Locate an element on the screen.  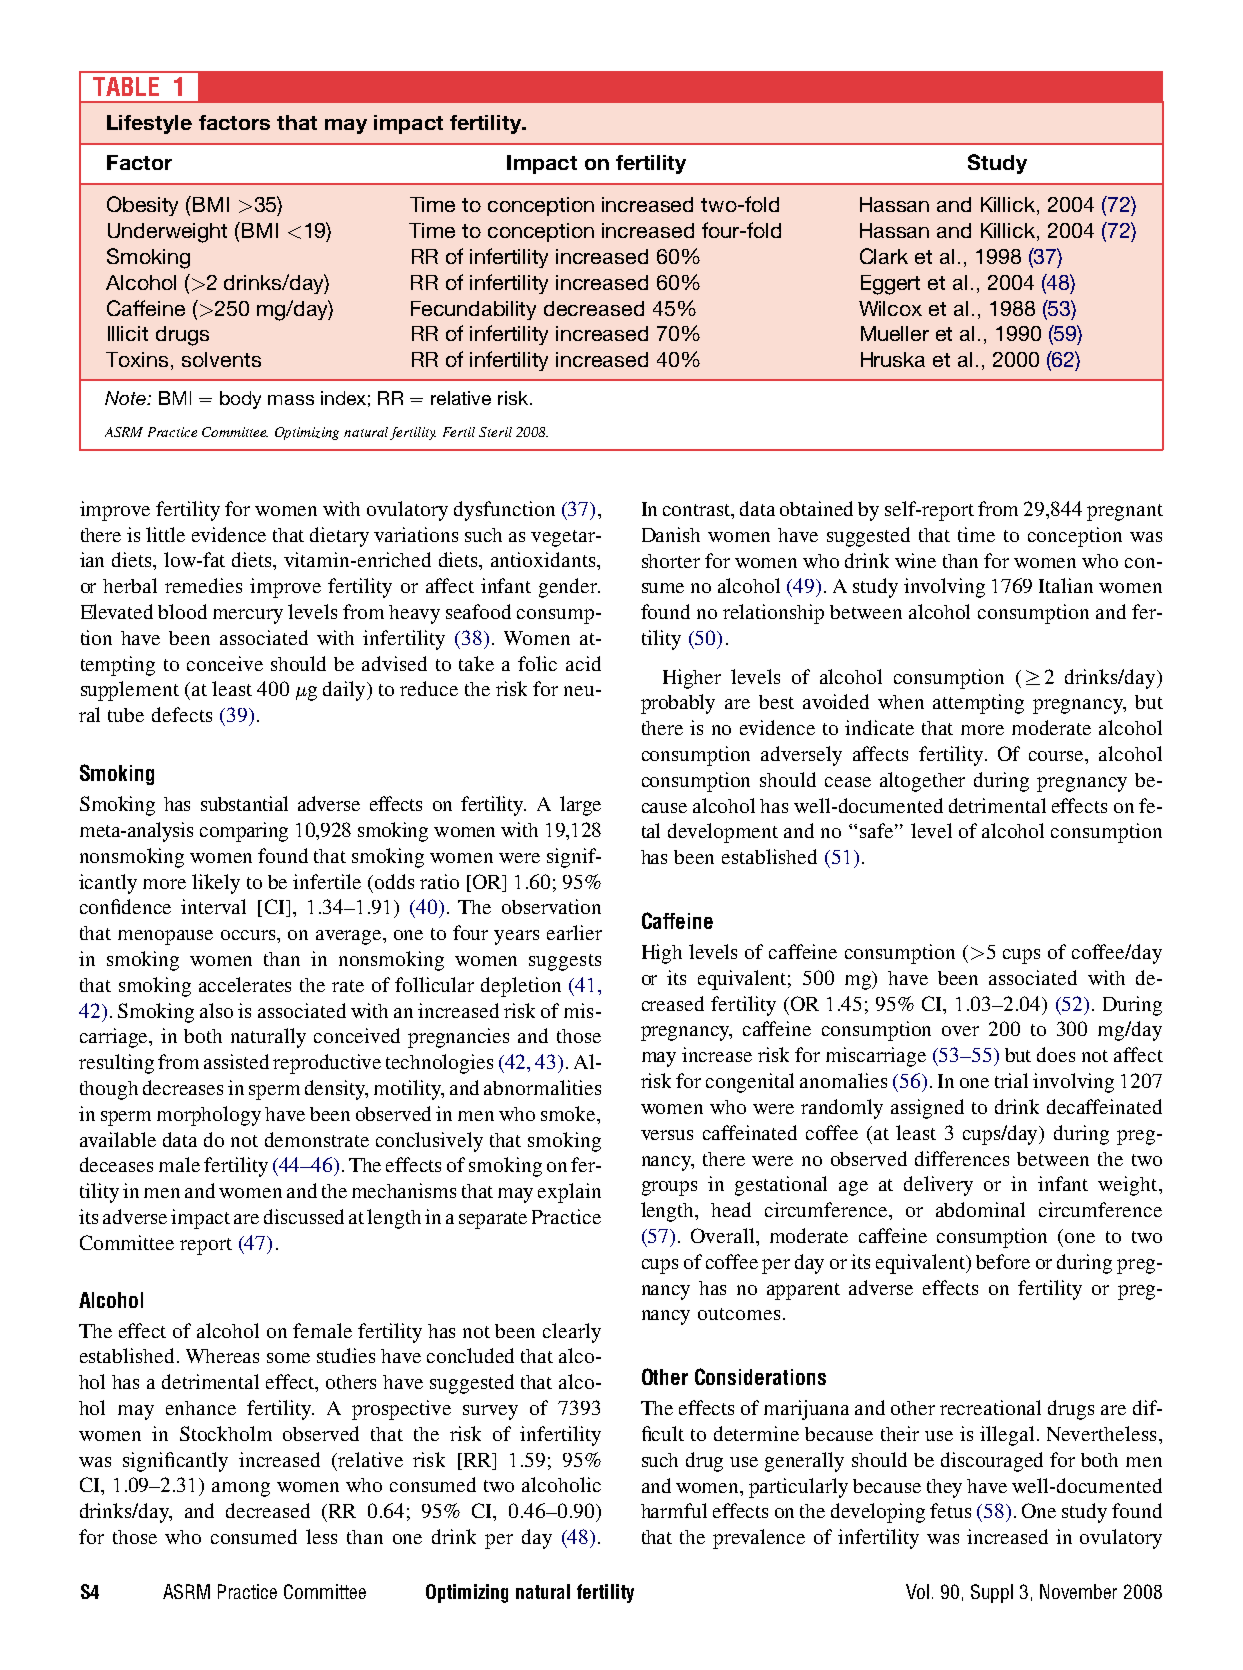
comparing is located at coordinates (244, 832).
